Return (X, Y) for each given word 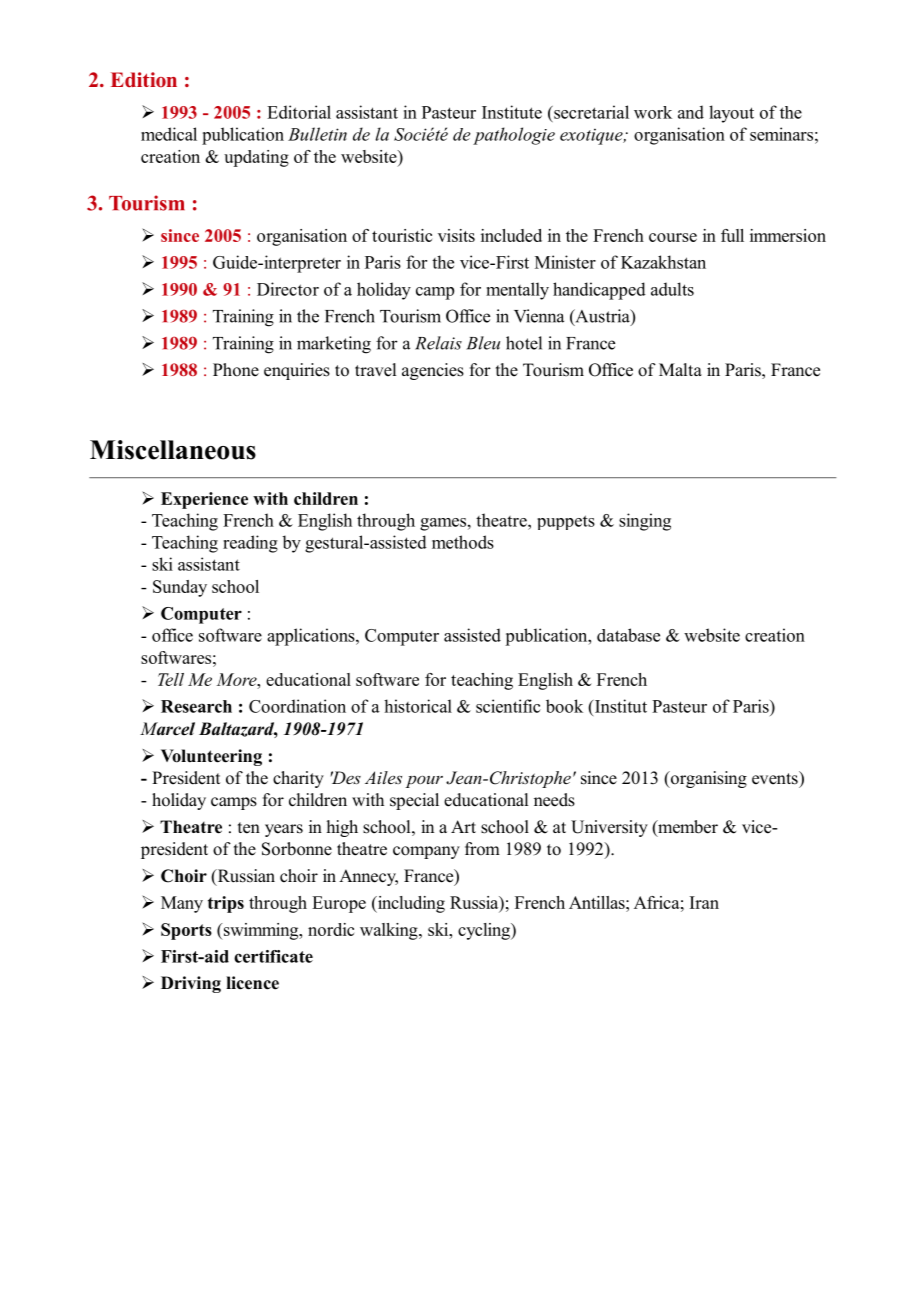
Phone (236, 370)
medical (169, 134)
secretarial (590, 112)
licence (252, 983)
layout (731, 114)
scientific (508, 706)
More (237, 679)
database (628, 635)
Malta (680, 369)
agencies (433, 371)
